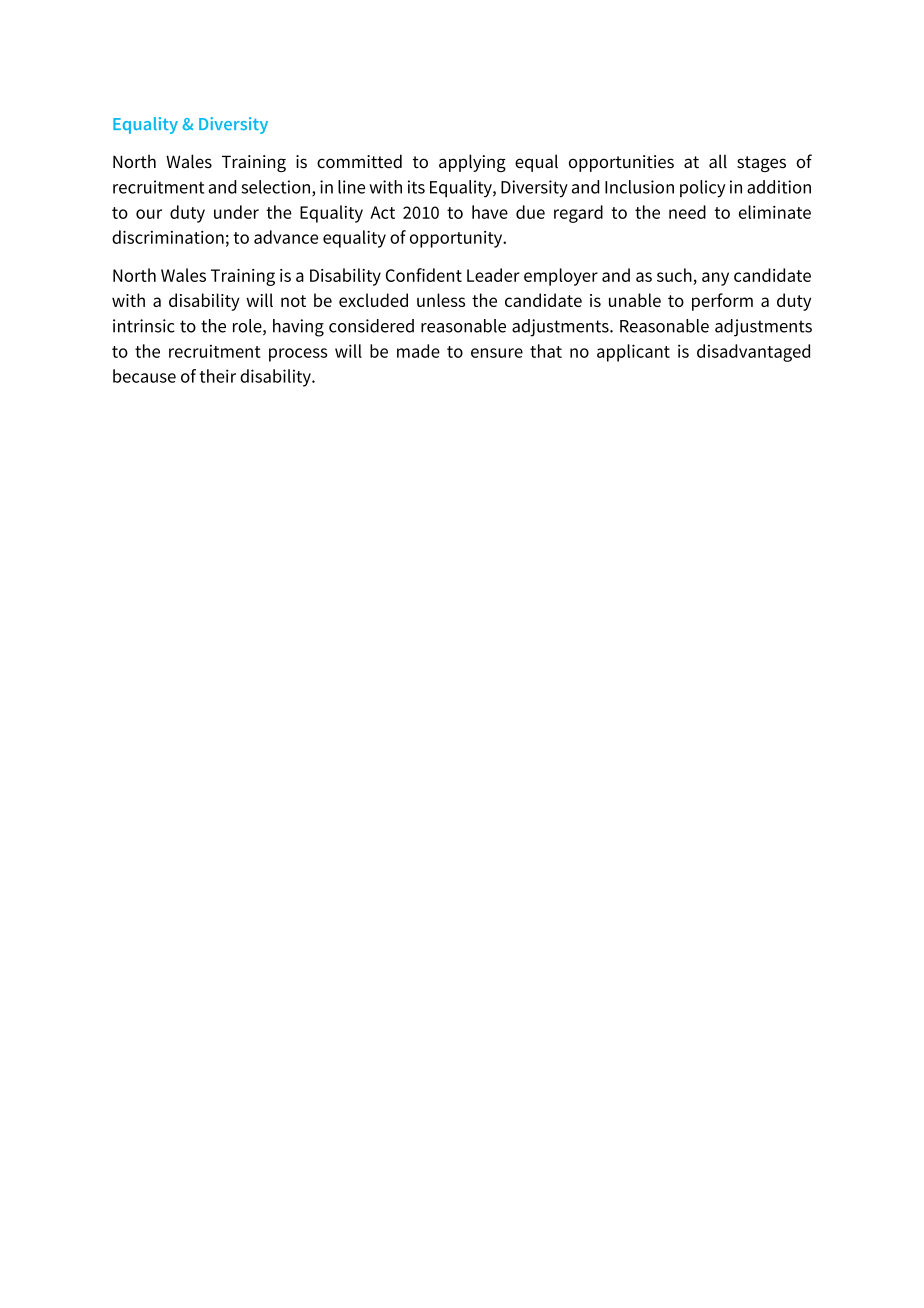  Describe the element at coordinates (293, 301) in the screenshot. I see `not` at that location.
